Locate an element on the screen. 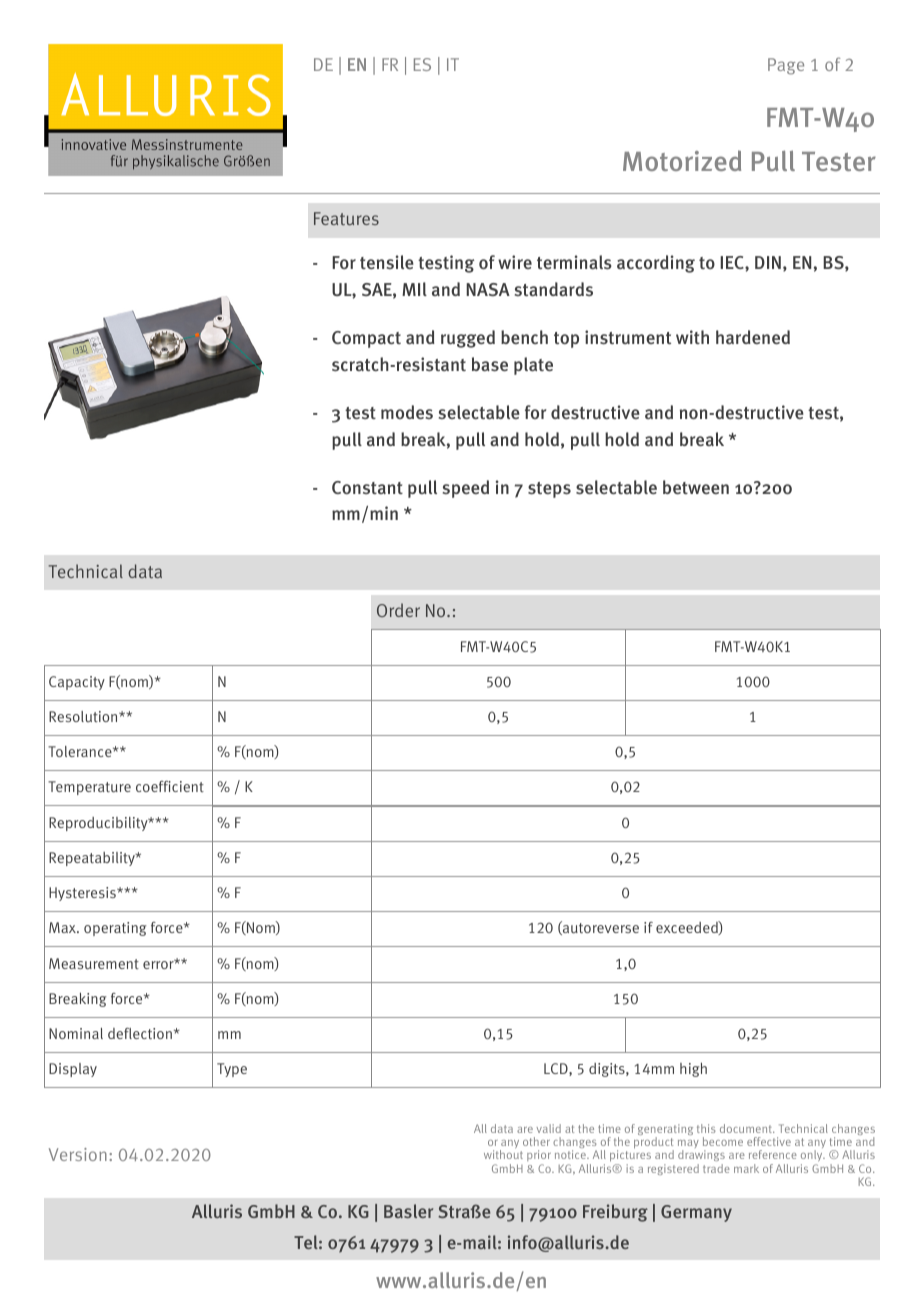 Image resolution: width=924 pixels, height=1308 pixels. Order is located at coordinates (398, 610).
